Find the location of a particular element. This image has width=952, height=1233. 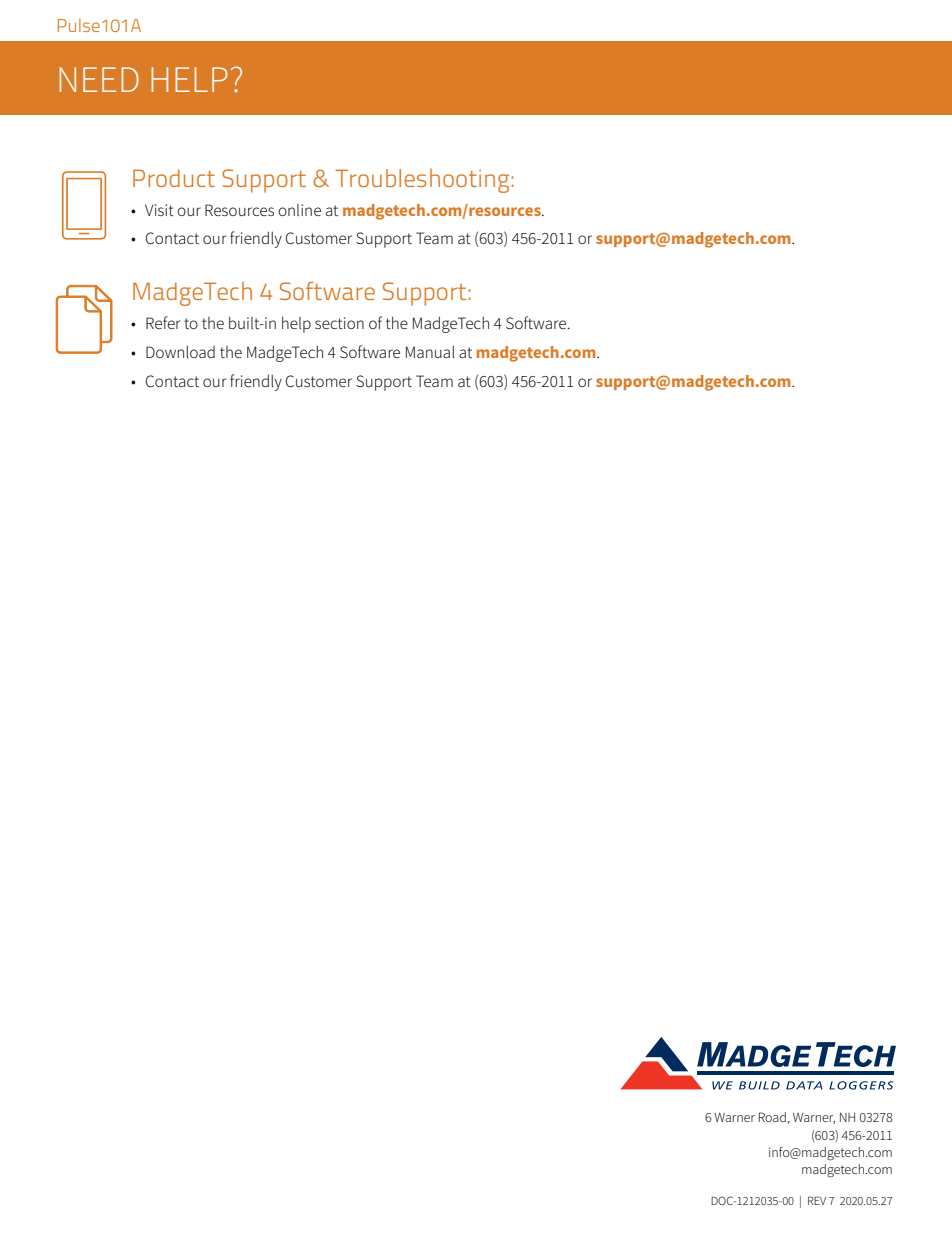

Road is located at coordinates (772, 1117).
